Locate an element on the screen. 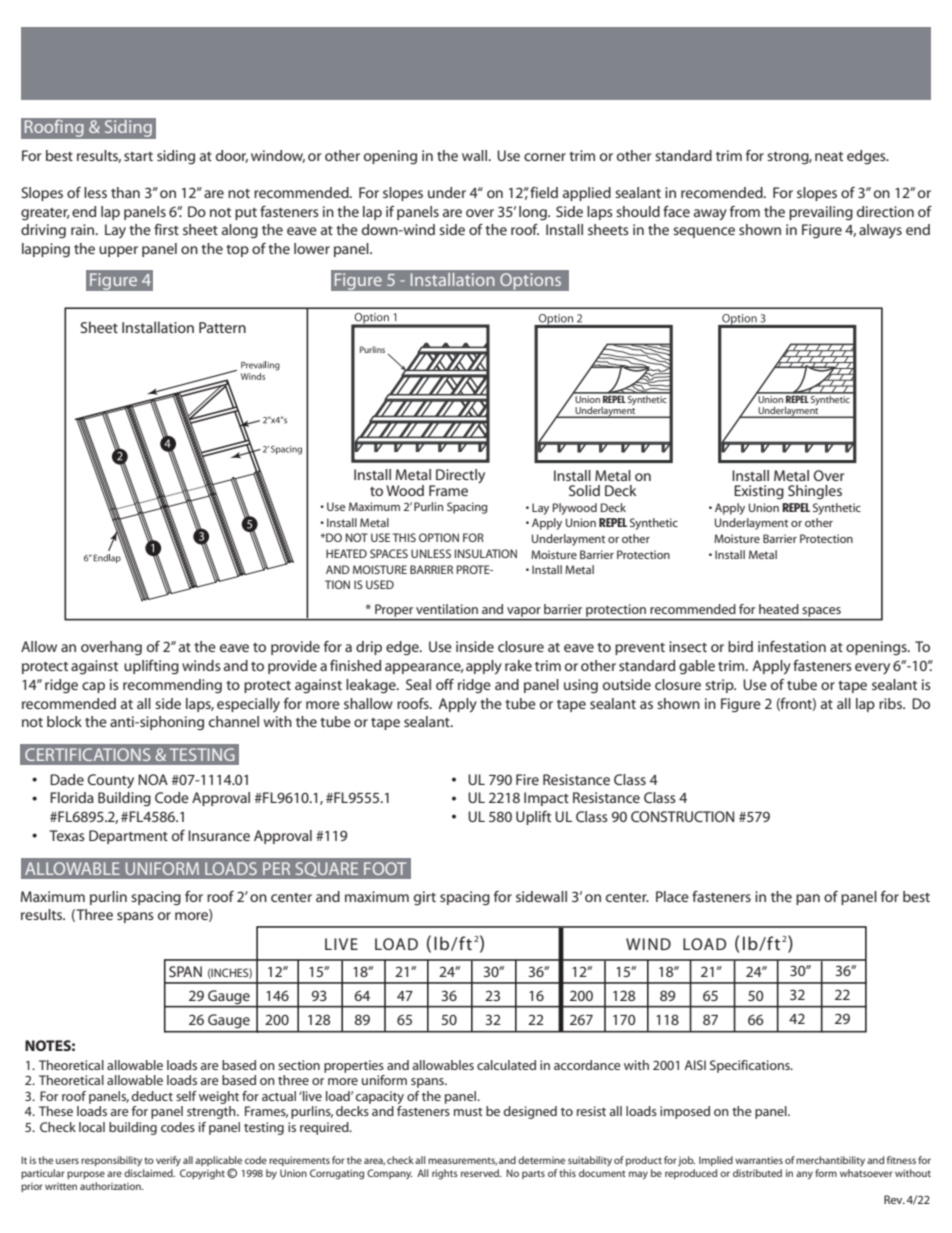 This screenshot has width=952, height=1233. Existing is located at coordinates (759, 492).
